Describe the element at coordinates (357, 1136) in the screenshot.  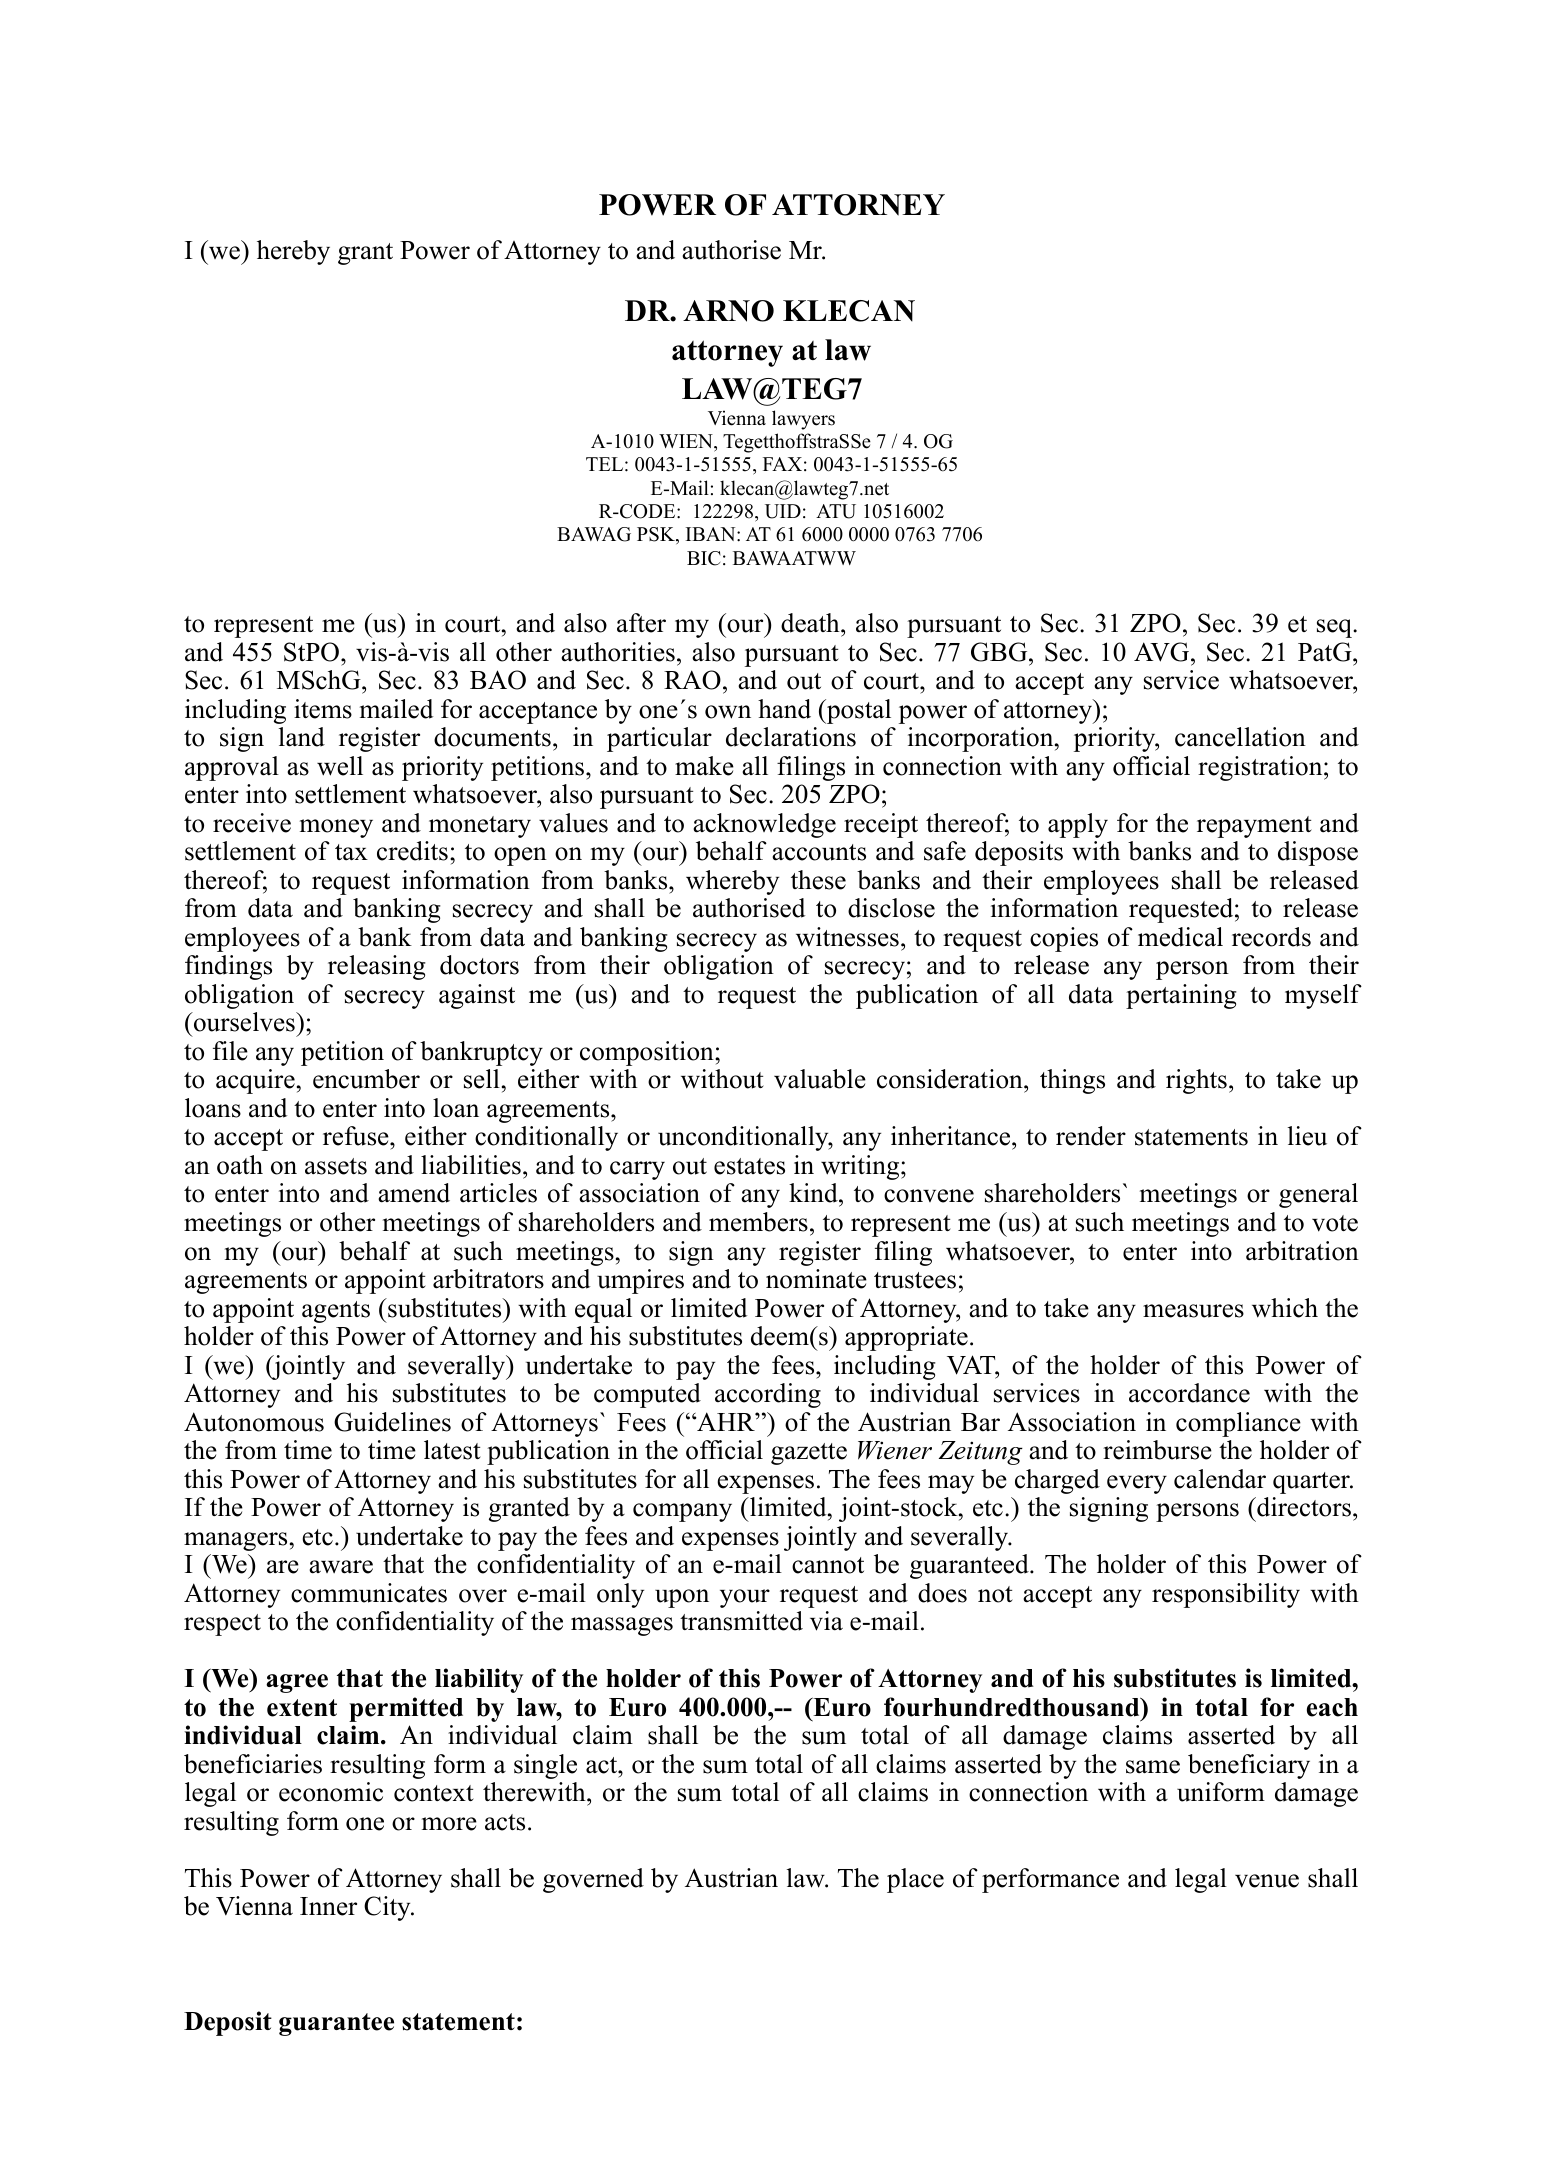
I see `refuse` at that location.
